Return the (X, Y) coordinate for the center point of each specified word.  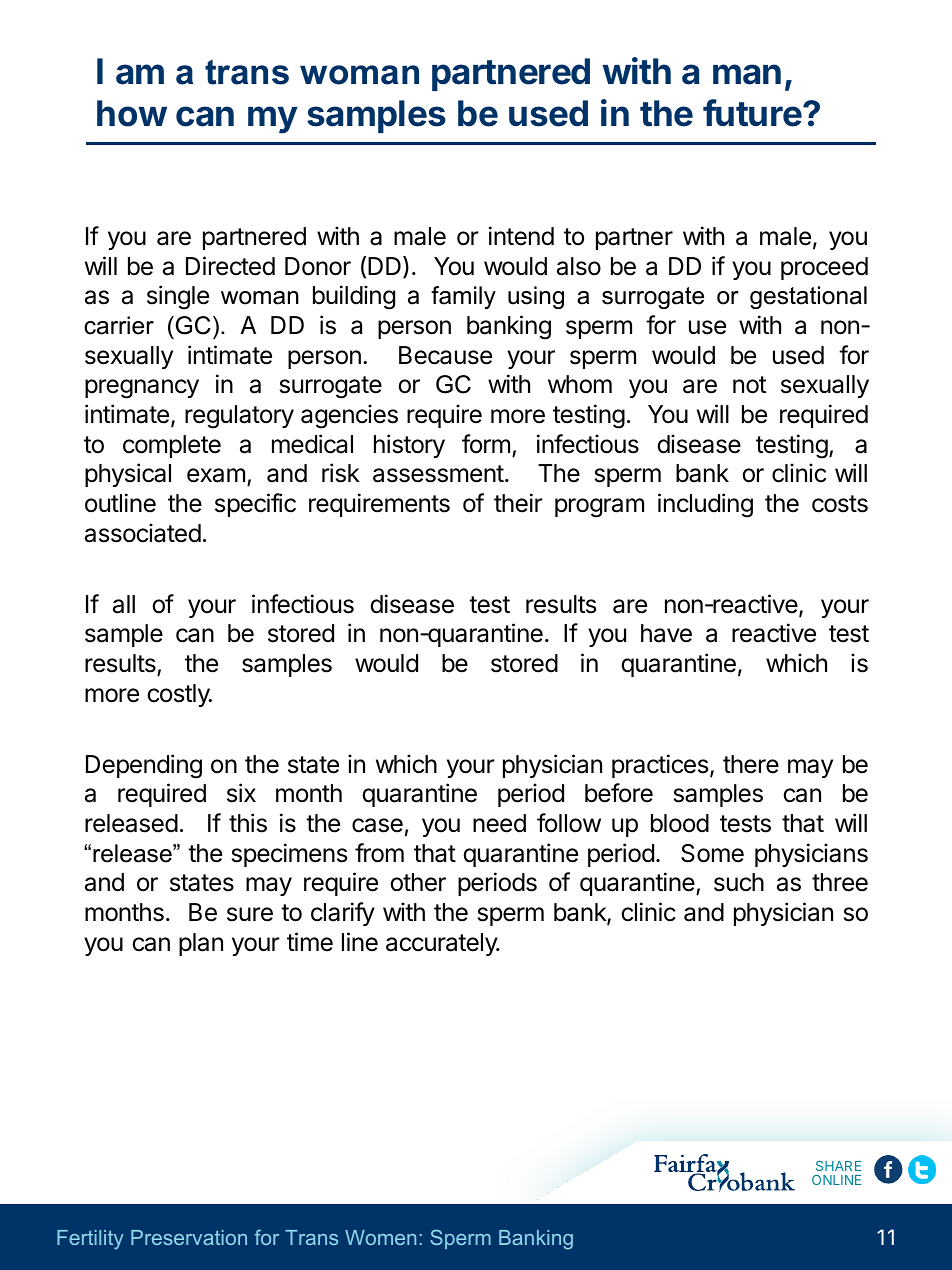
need (499, 823)
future (753, 113)
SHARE (838, 1166)
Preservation (189, 1237)
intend (521, 236)
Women (380, 1237)
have (666, 633)
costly (179, 695)
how (132, 113)
